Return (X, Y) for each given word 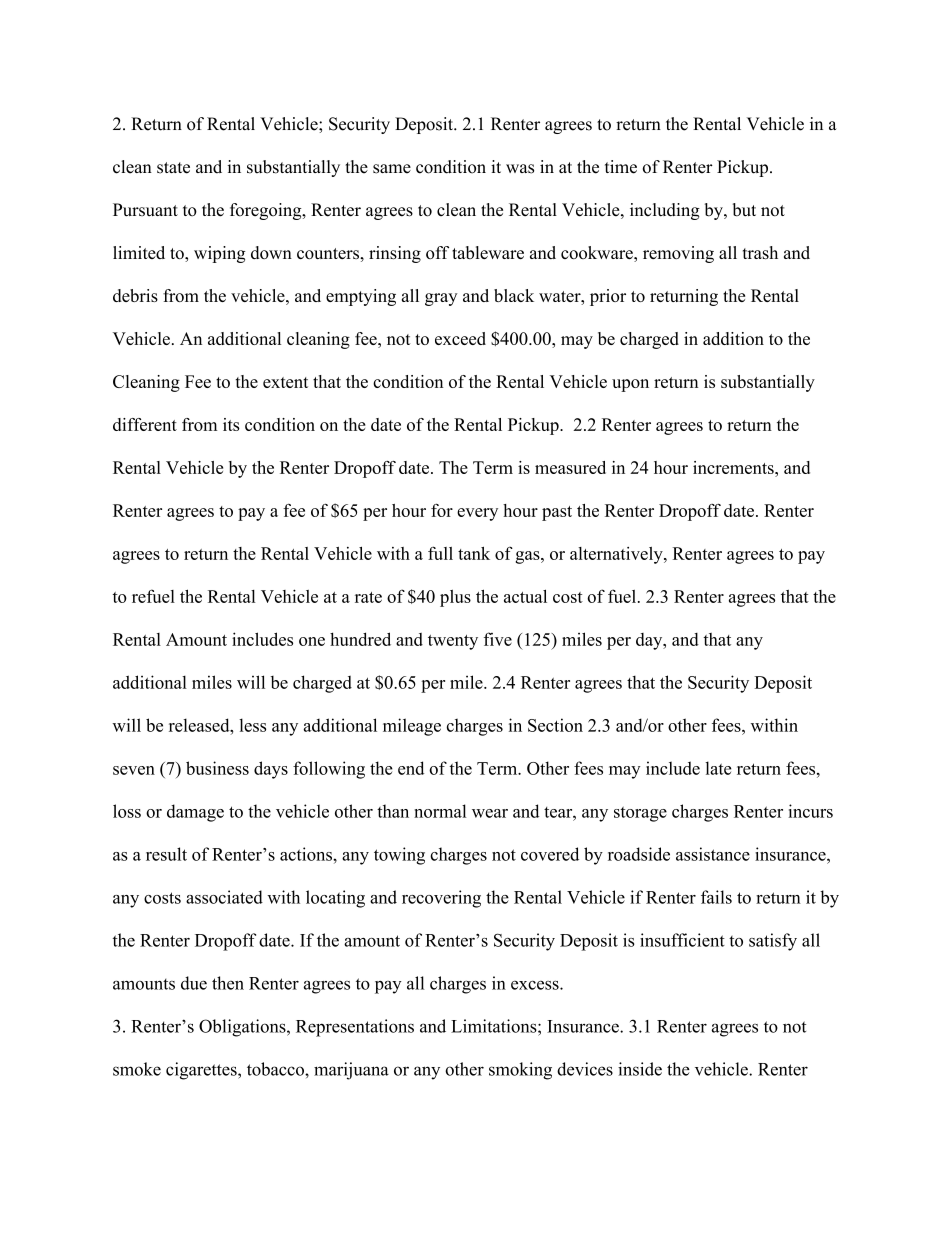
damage (195, 813)
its (231, 424)
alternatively (617, 555)
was (520, 169)
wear (490, 813)
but (744, 210)
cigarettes (202, 1071)
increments (734, 467)
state (173, 168)
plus (455, 598)
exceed (460, 338)
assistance (713, 854)
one (312, 641)
